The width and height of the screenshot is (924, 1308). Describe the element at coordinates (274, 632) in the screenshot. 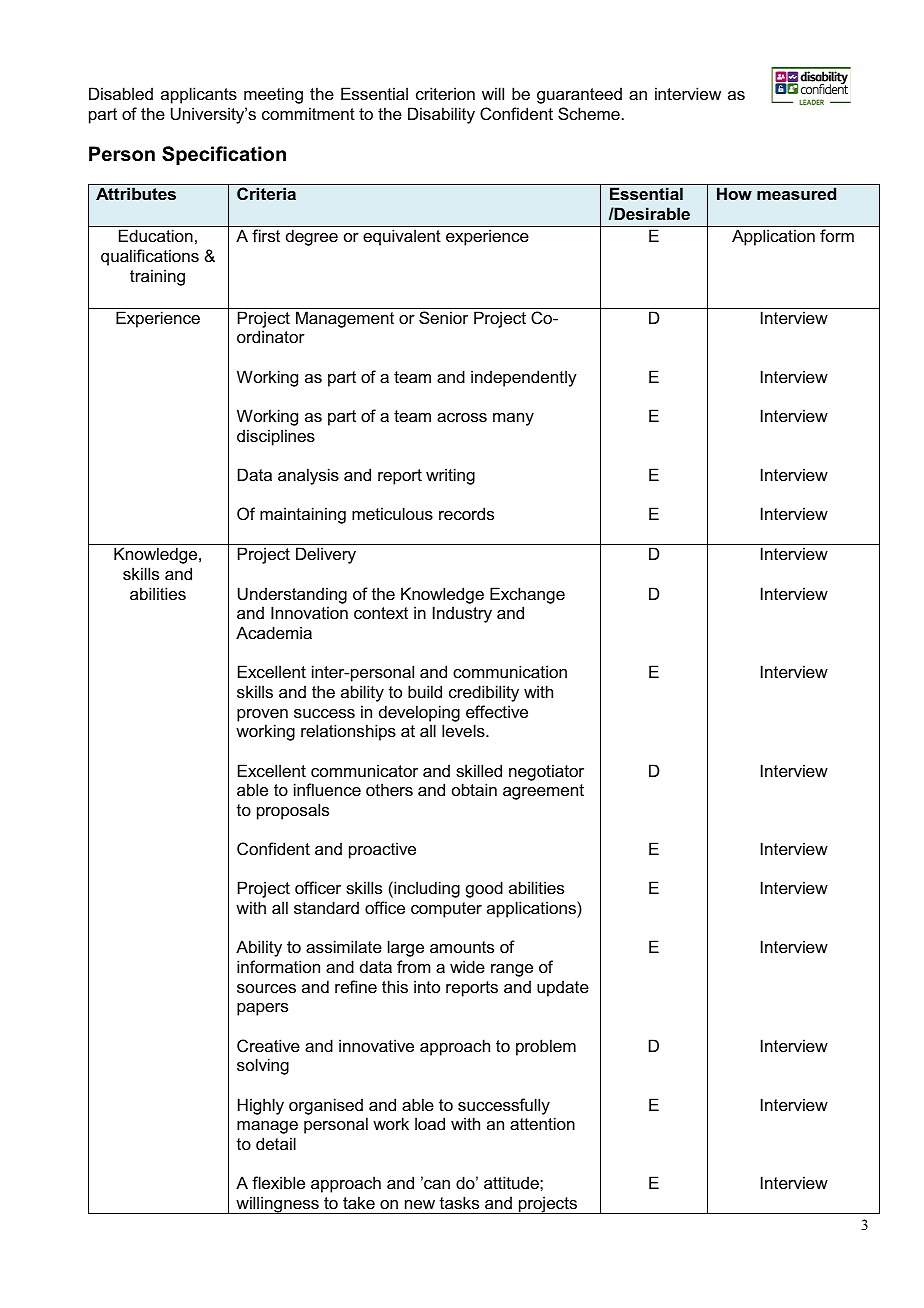

I see `Academia` at that location.
